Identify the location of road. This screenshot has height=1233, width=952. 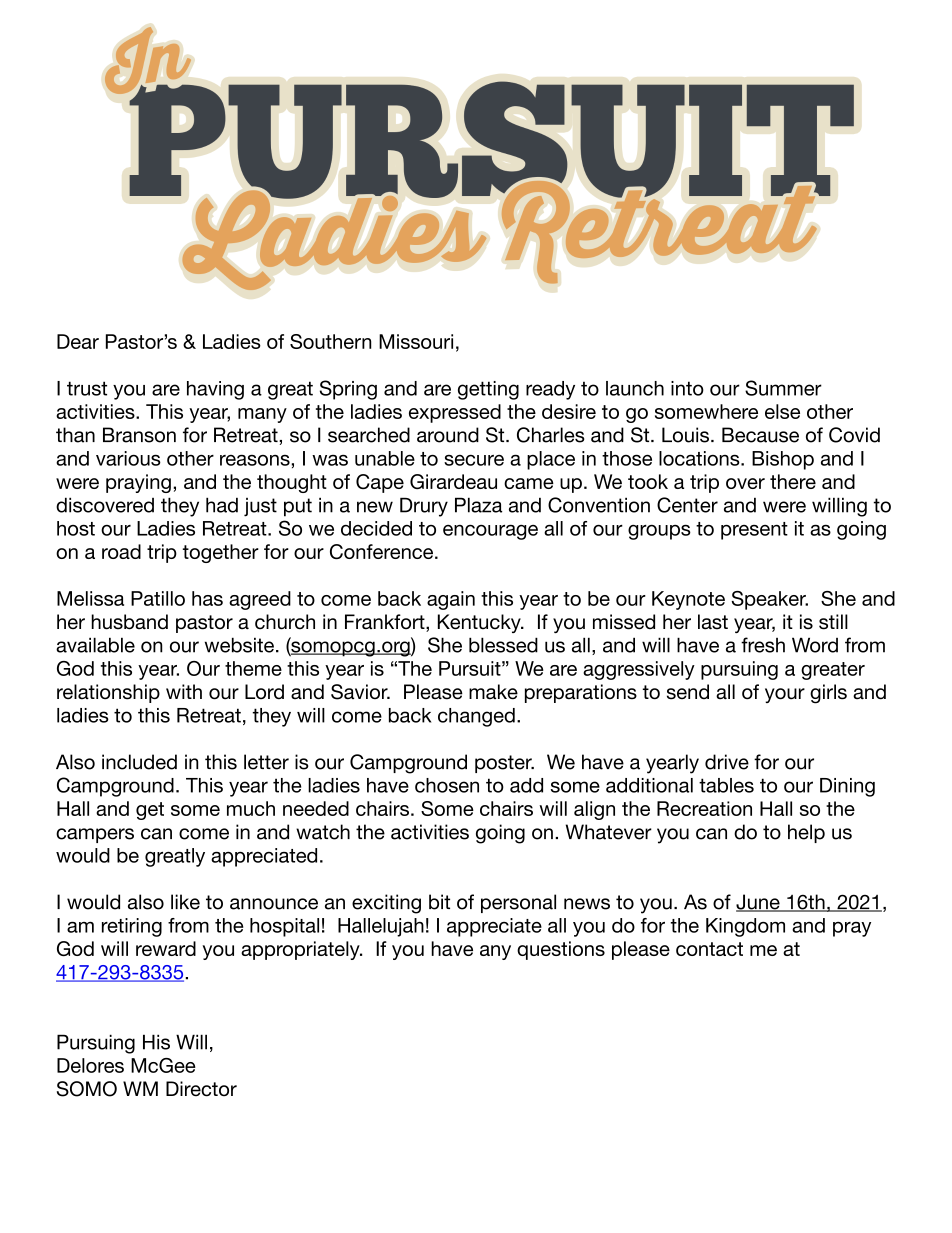
(121, 551).
